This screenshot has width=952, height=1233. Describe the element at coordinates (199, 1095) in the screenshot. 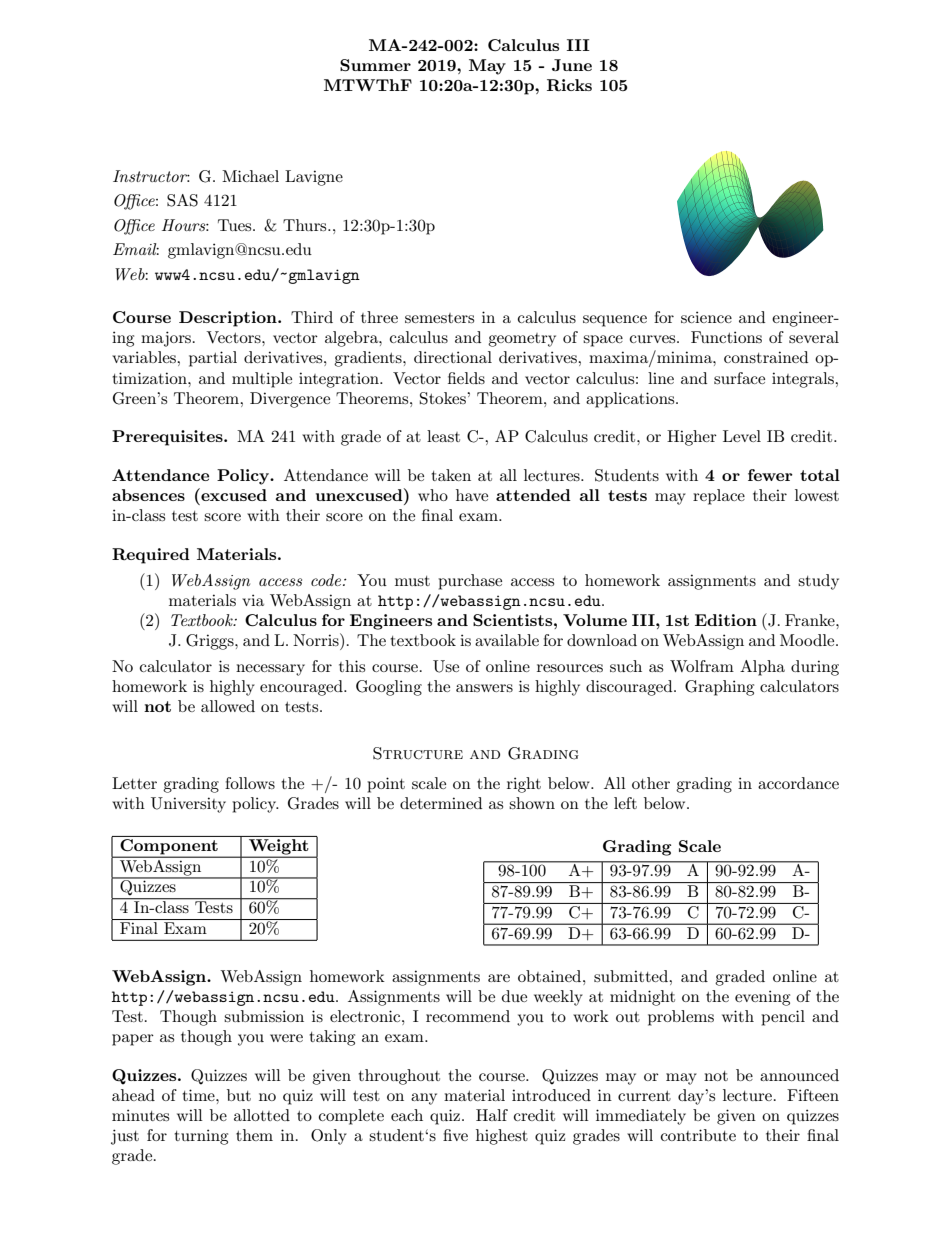

I see `time` at that location.
